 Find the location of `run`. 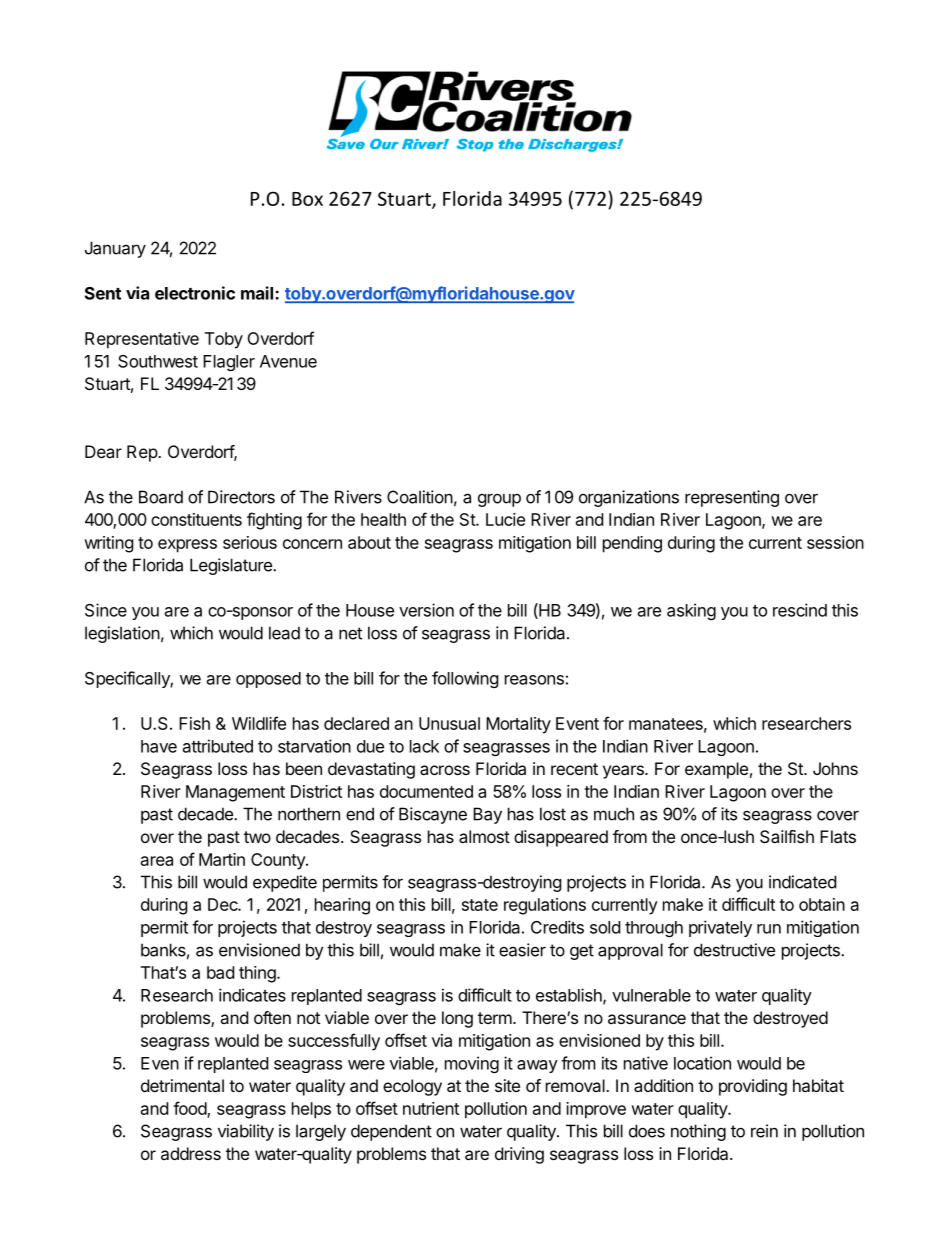

run is located at coordinates (769, 929).
